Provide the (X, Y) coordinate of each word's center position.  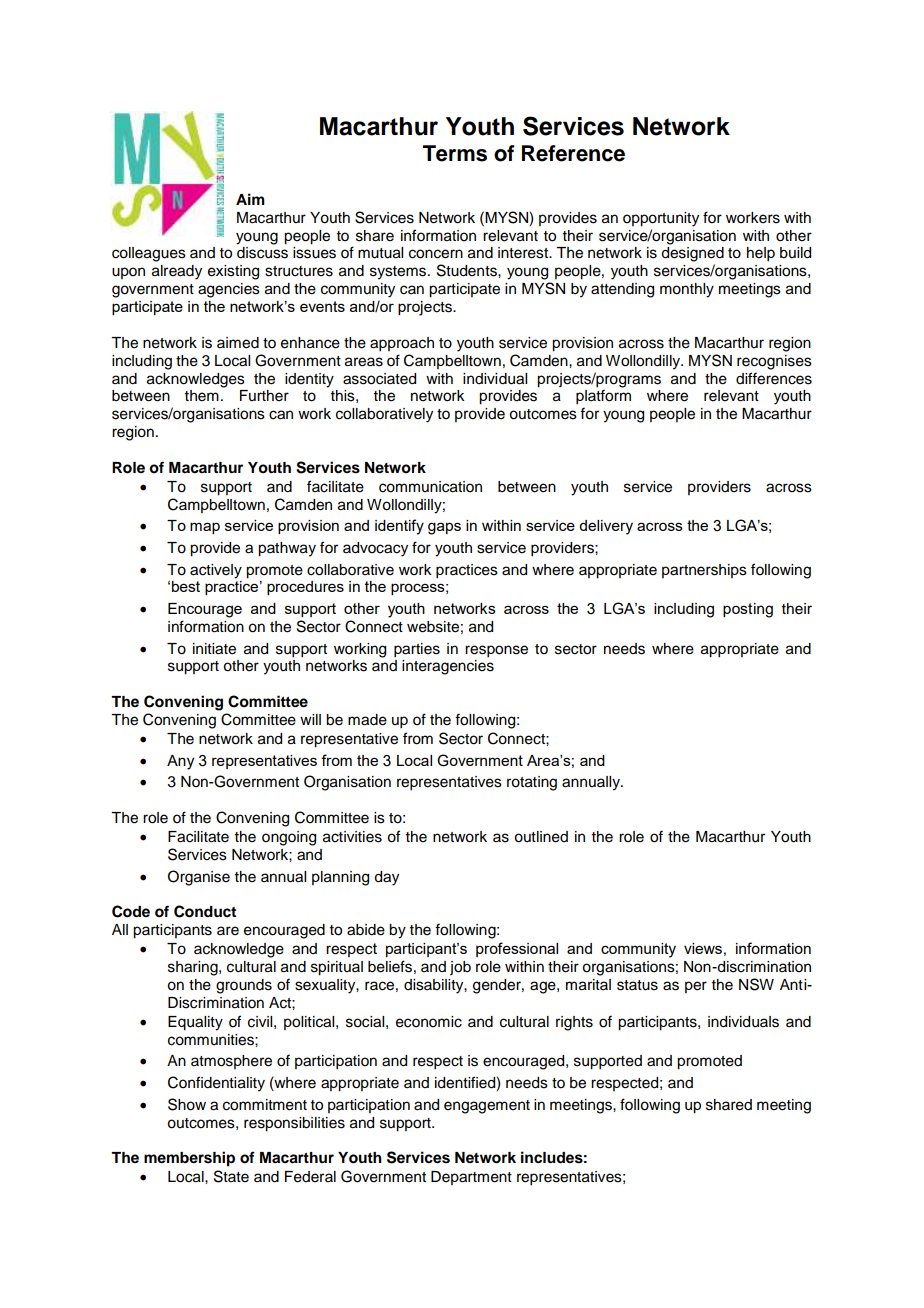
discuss (262, 253)
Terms (455, 153)
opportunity (661, 219)
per (696, 987)
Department (471, 1178)
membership (189, 1159)
